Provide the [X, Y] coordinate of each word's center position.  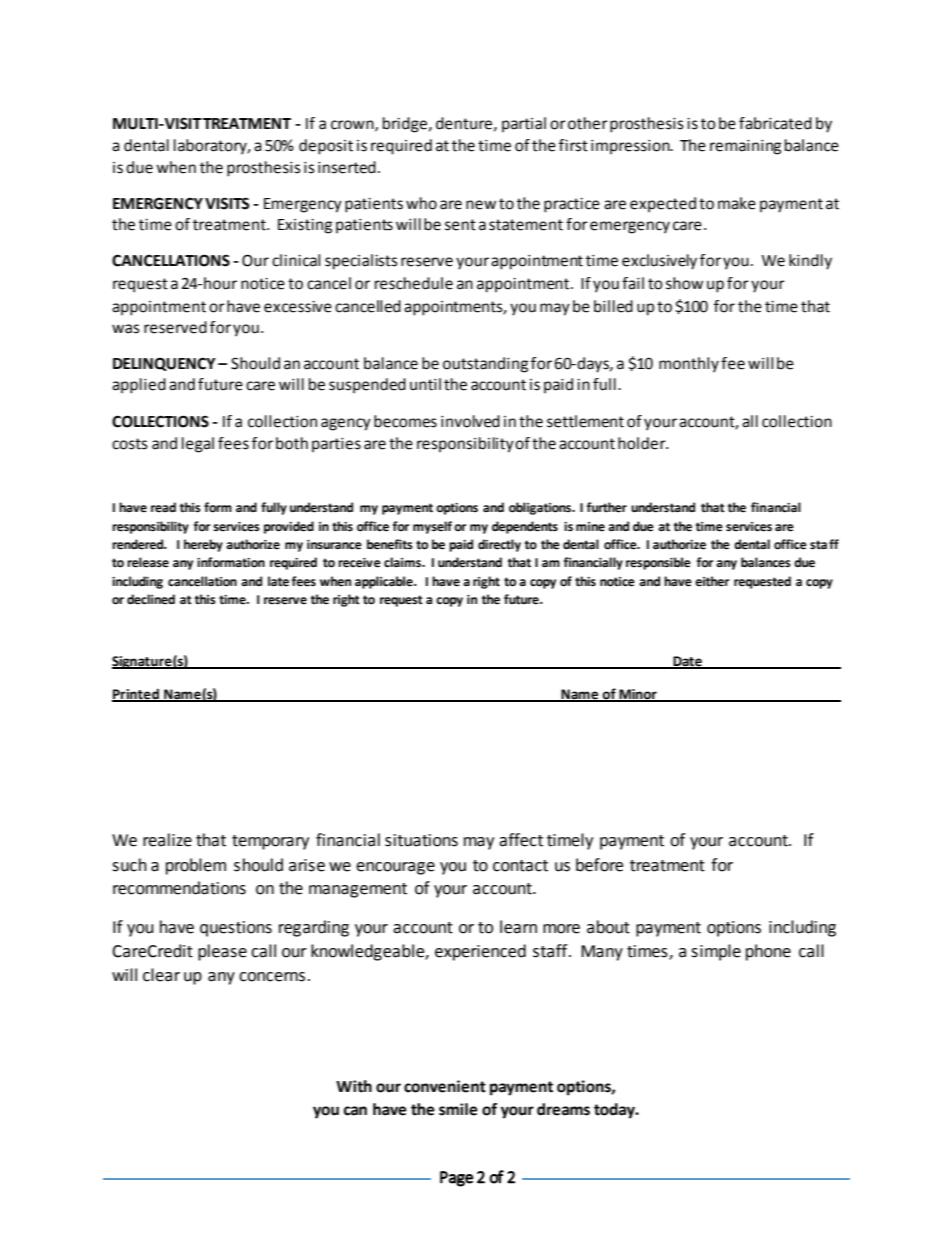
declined [151, 599]
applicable [385, 582]
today [615, 1111]
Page [456, 1179]
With [354, 1086]
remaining [745, 147]
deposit [326, 147]
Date [687, 662]
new [481, 205]
